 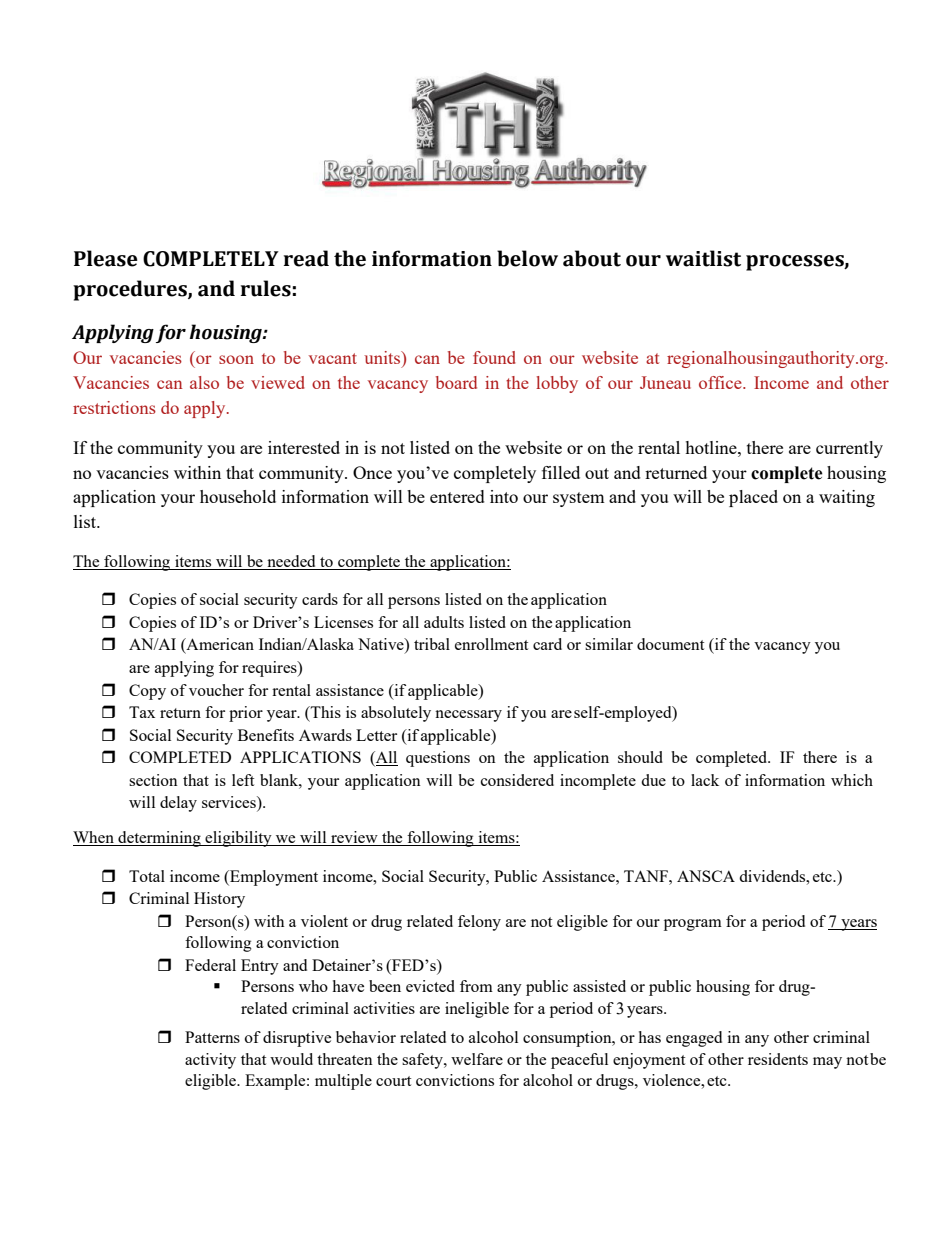 I want to click on placed, so click(x=753, y=498).
